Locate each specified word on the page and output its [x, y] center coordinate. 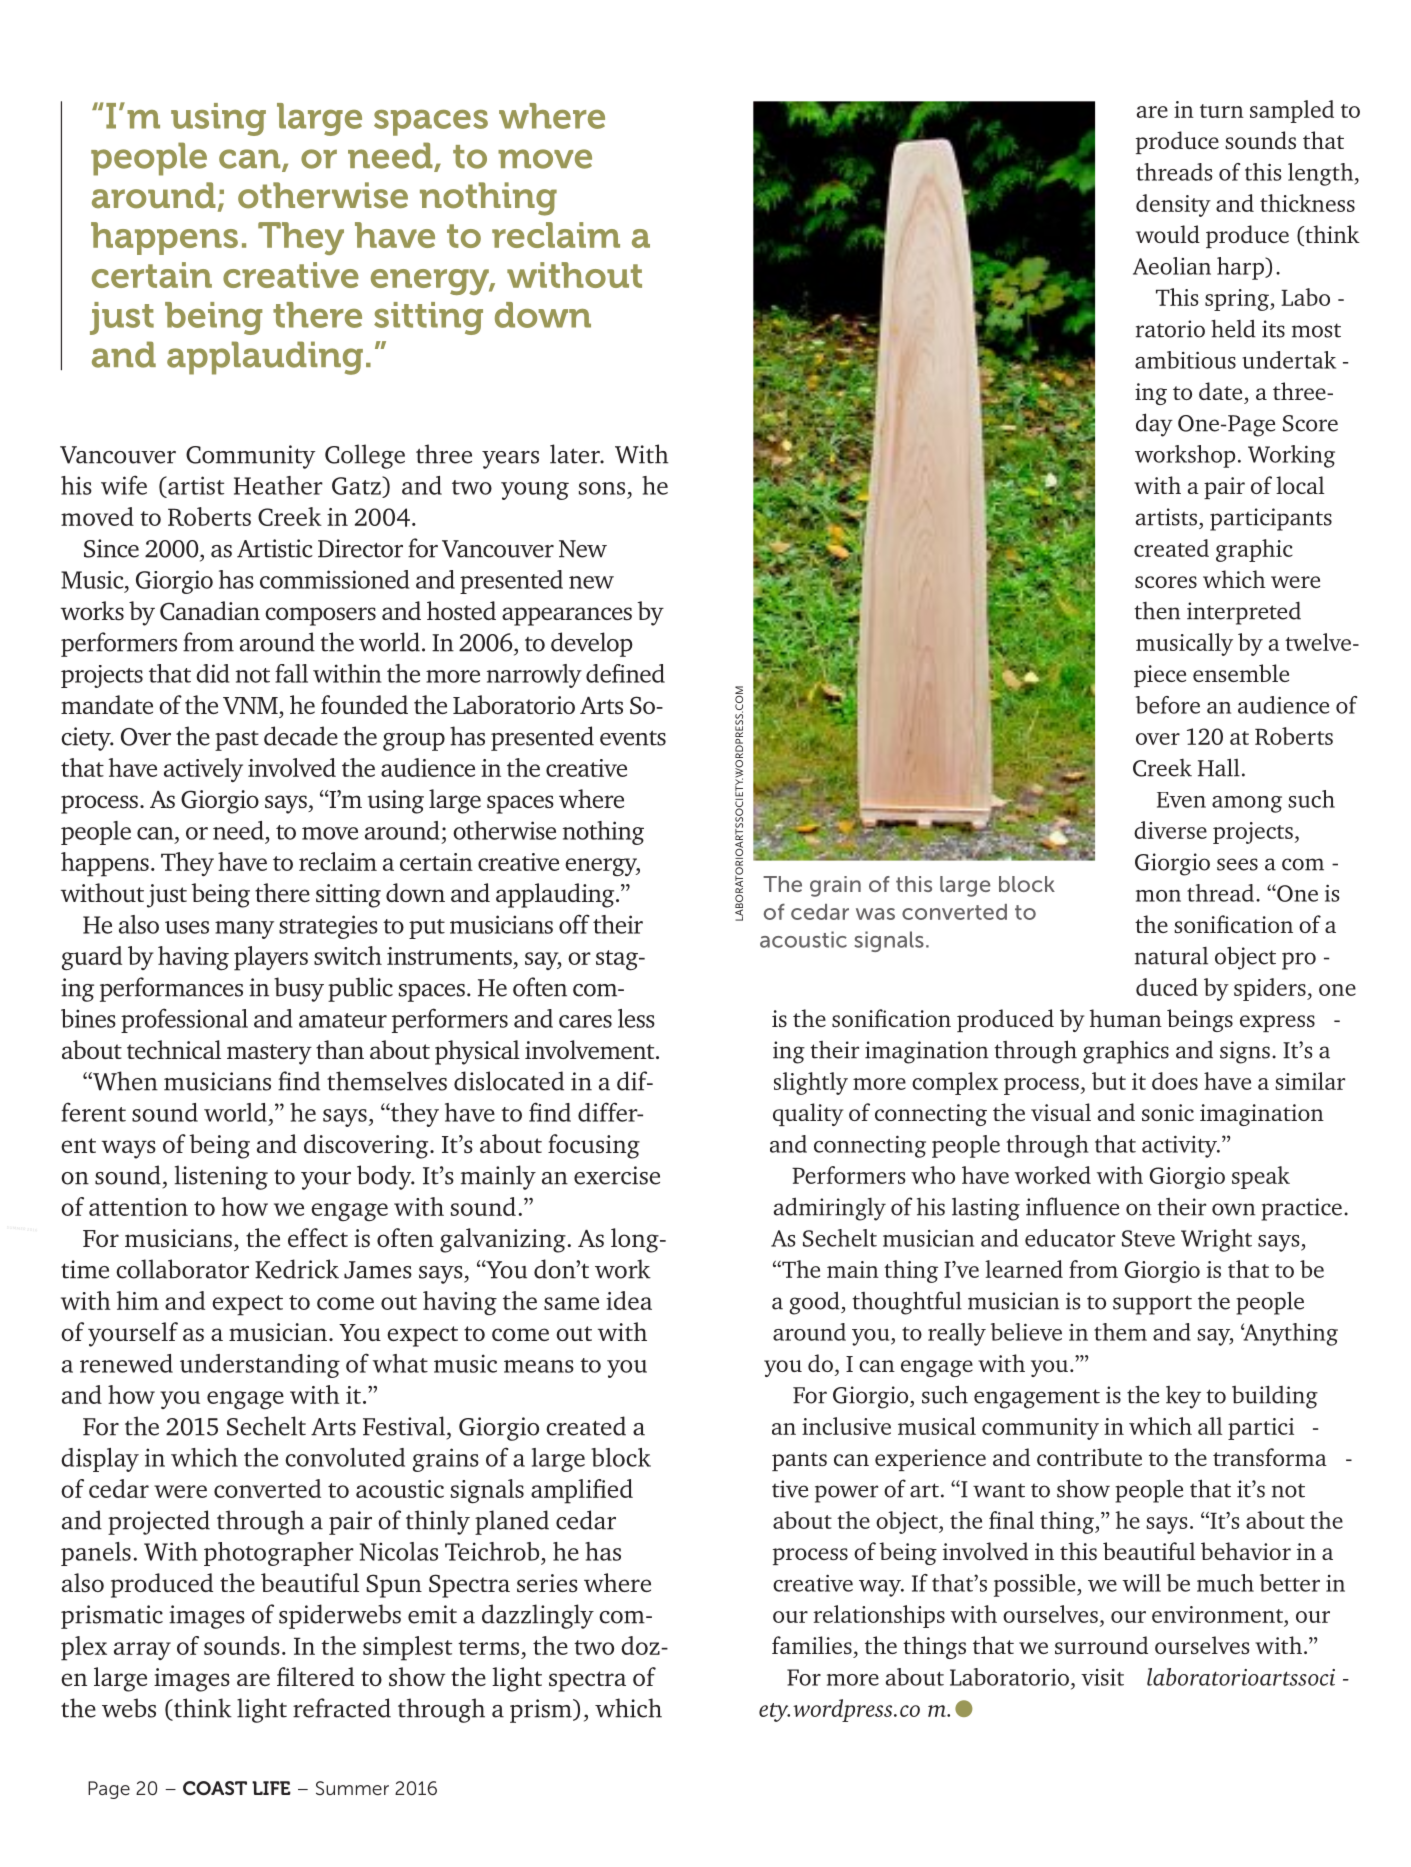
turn [1222, 111]
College [365, 456]
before [1168, 705]
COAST [215, 1788]
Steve [1148, 1238]
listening [221, 1177]
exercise [617, 1175]
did [213, 673]
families [812, 1645]
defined [625, 673]
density [1173, 205]
